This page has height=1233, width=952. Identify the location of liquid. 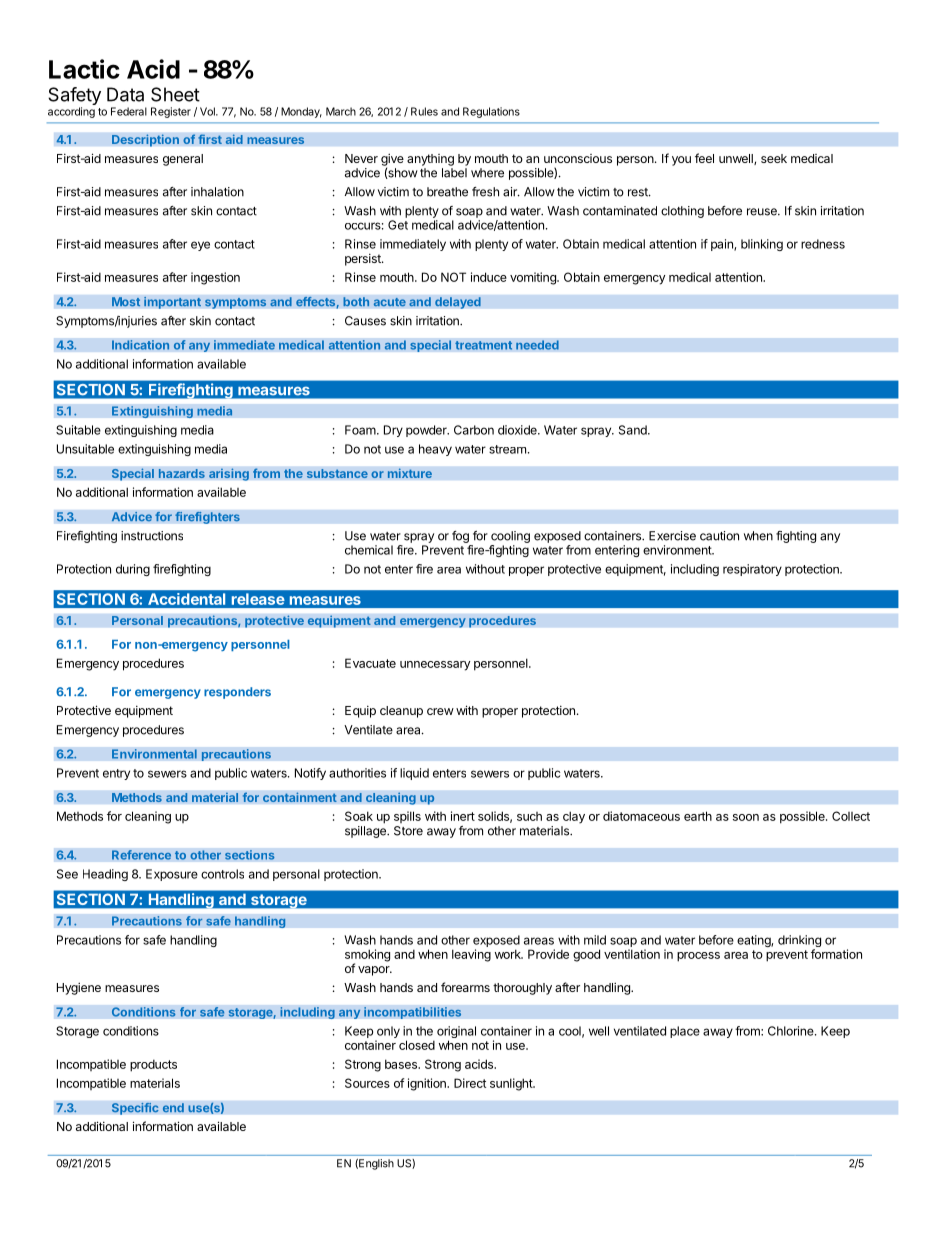
(414, 774).
